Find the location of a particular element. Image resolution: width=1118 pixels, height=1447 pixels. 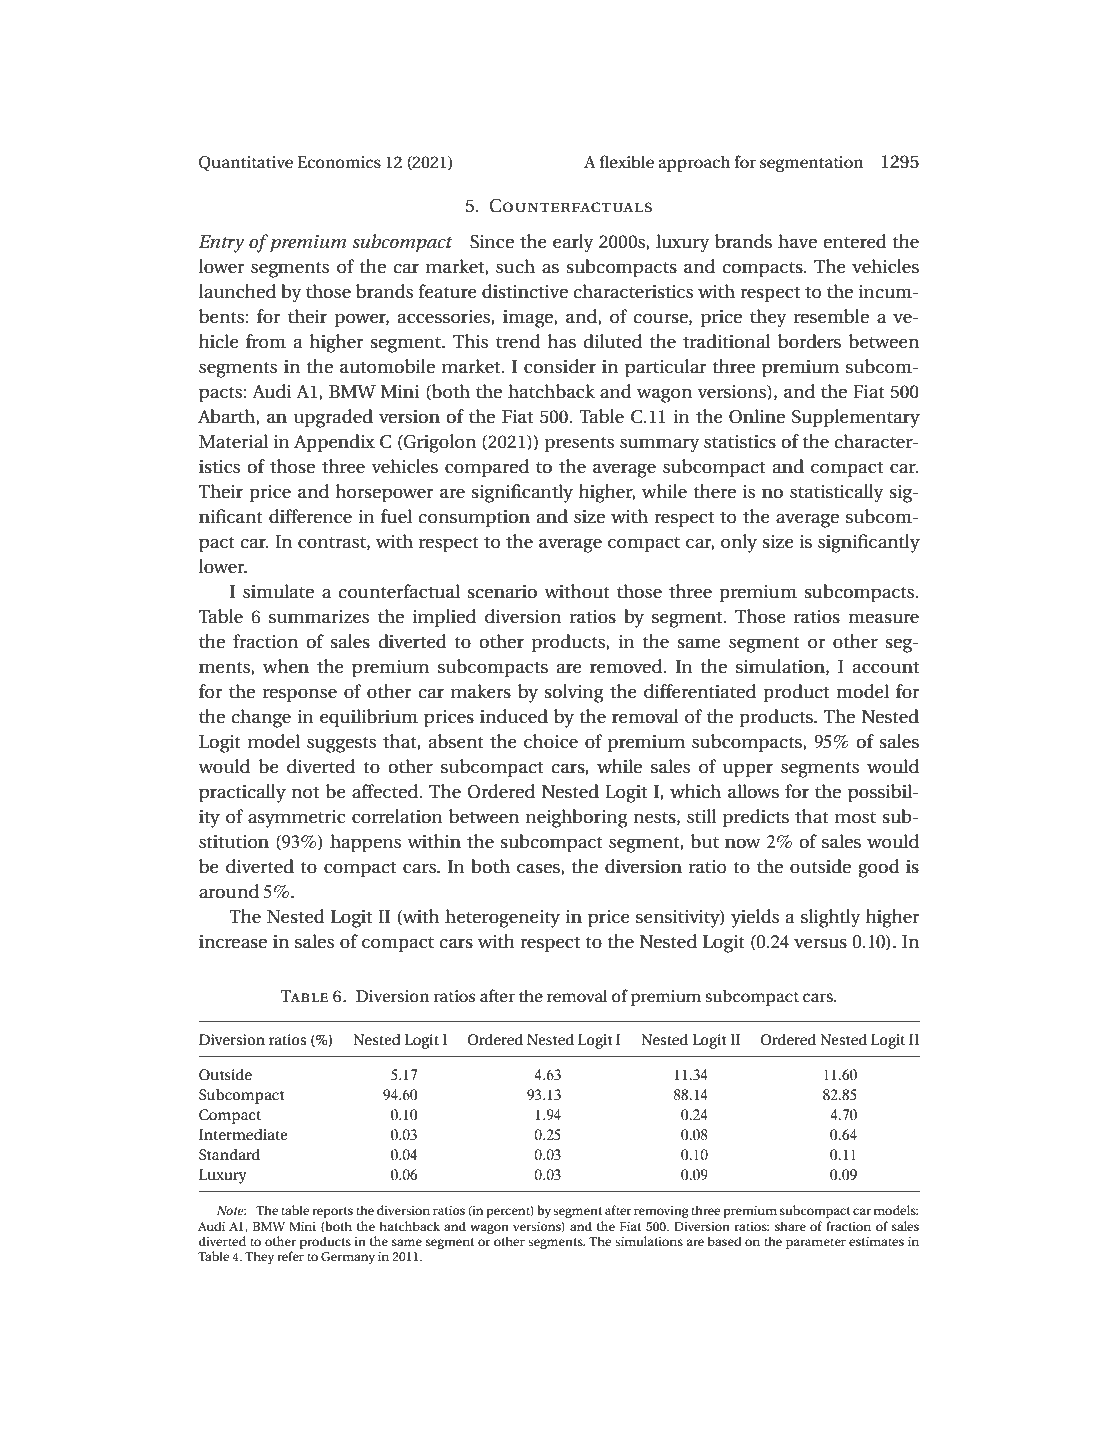

reports is located at coordinates (332, 1212).
